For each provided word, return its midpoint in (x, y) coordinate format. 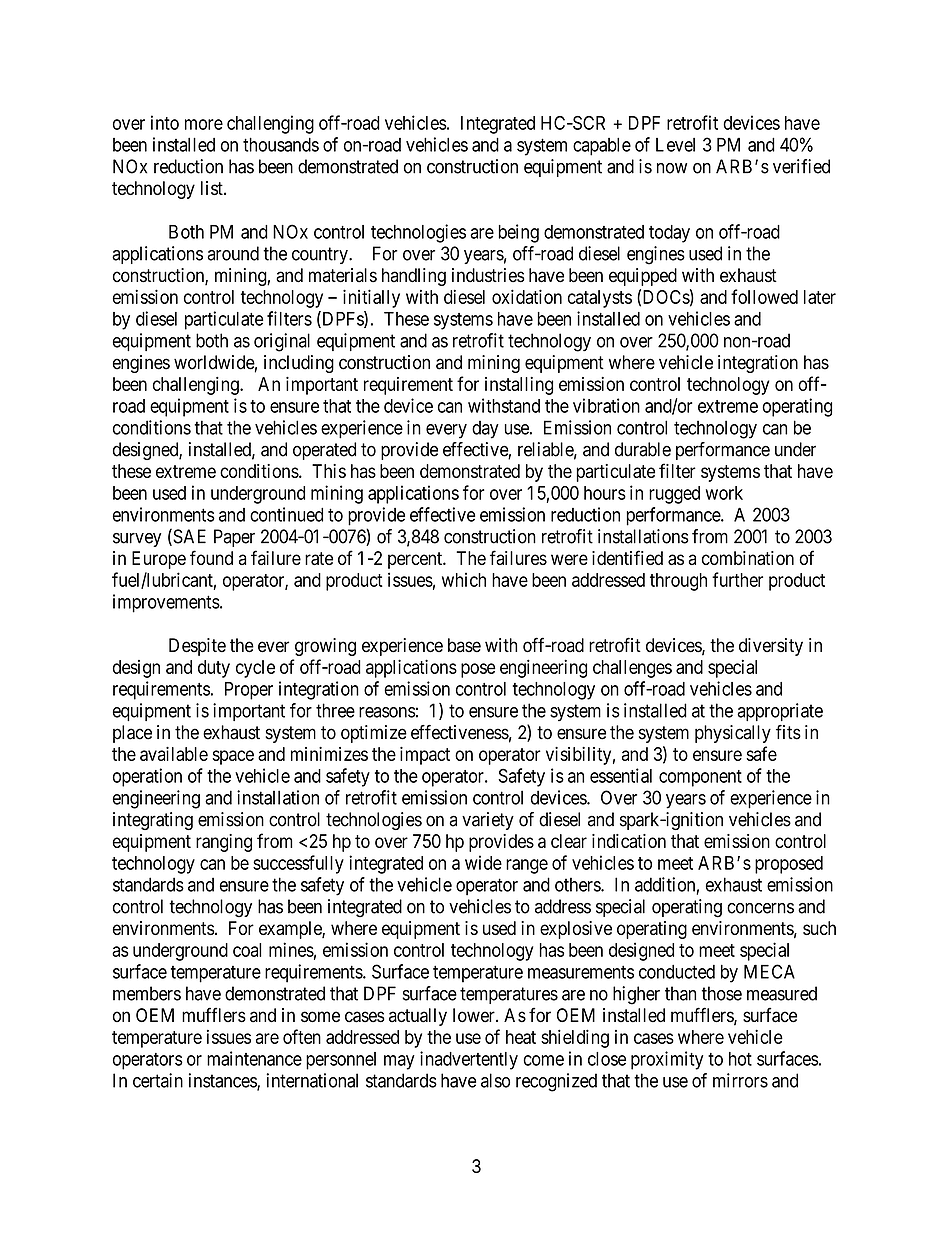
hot (740, 1059)
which (464, 579)
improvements (166, 603)
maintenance (254, 1058)
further (737, 579)
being (518, 233)
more (204, 124)
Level (675, 145)
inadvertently (469, 1060)
